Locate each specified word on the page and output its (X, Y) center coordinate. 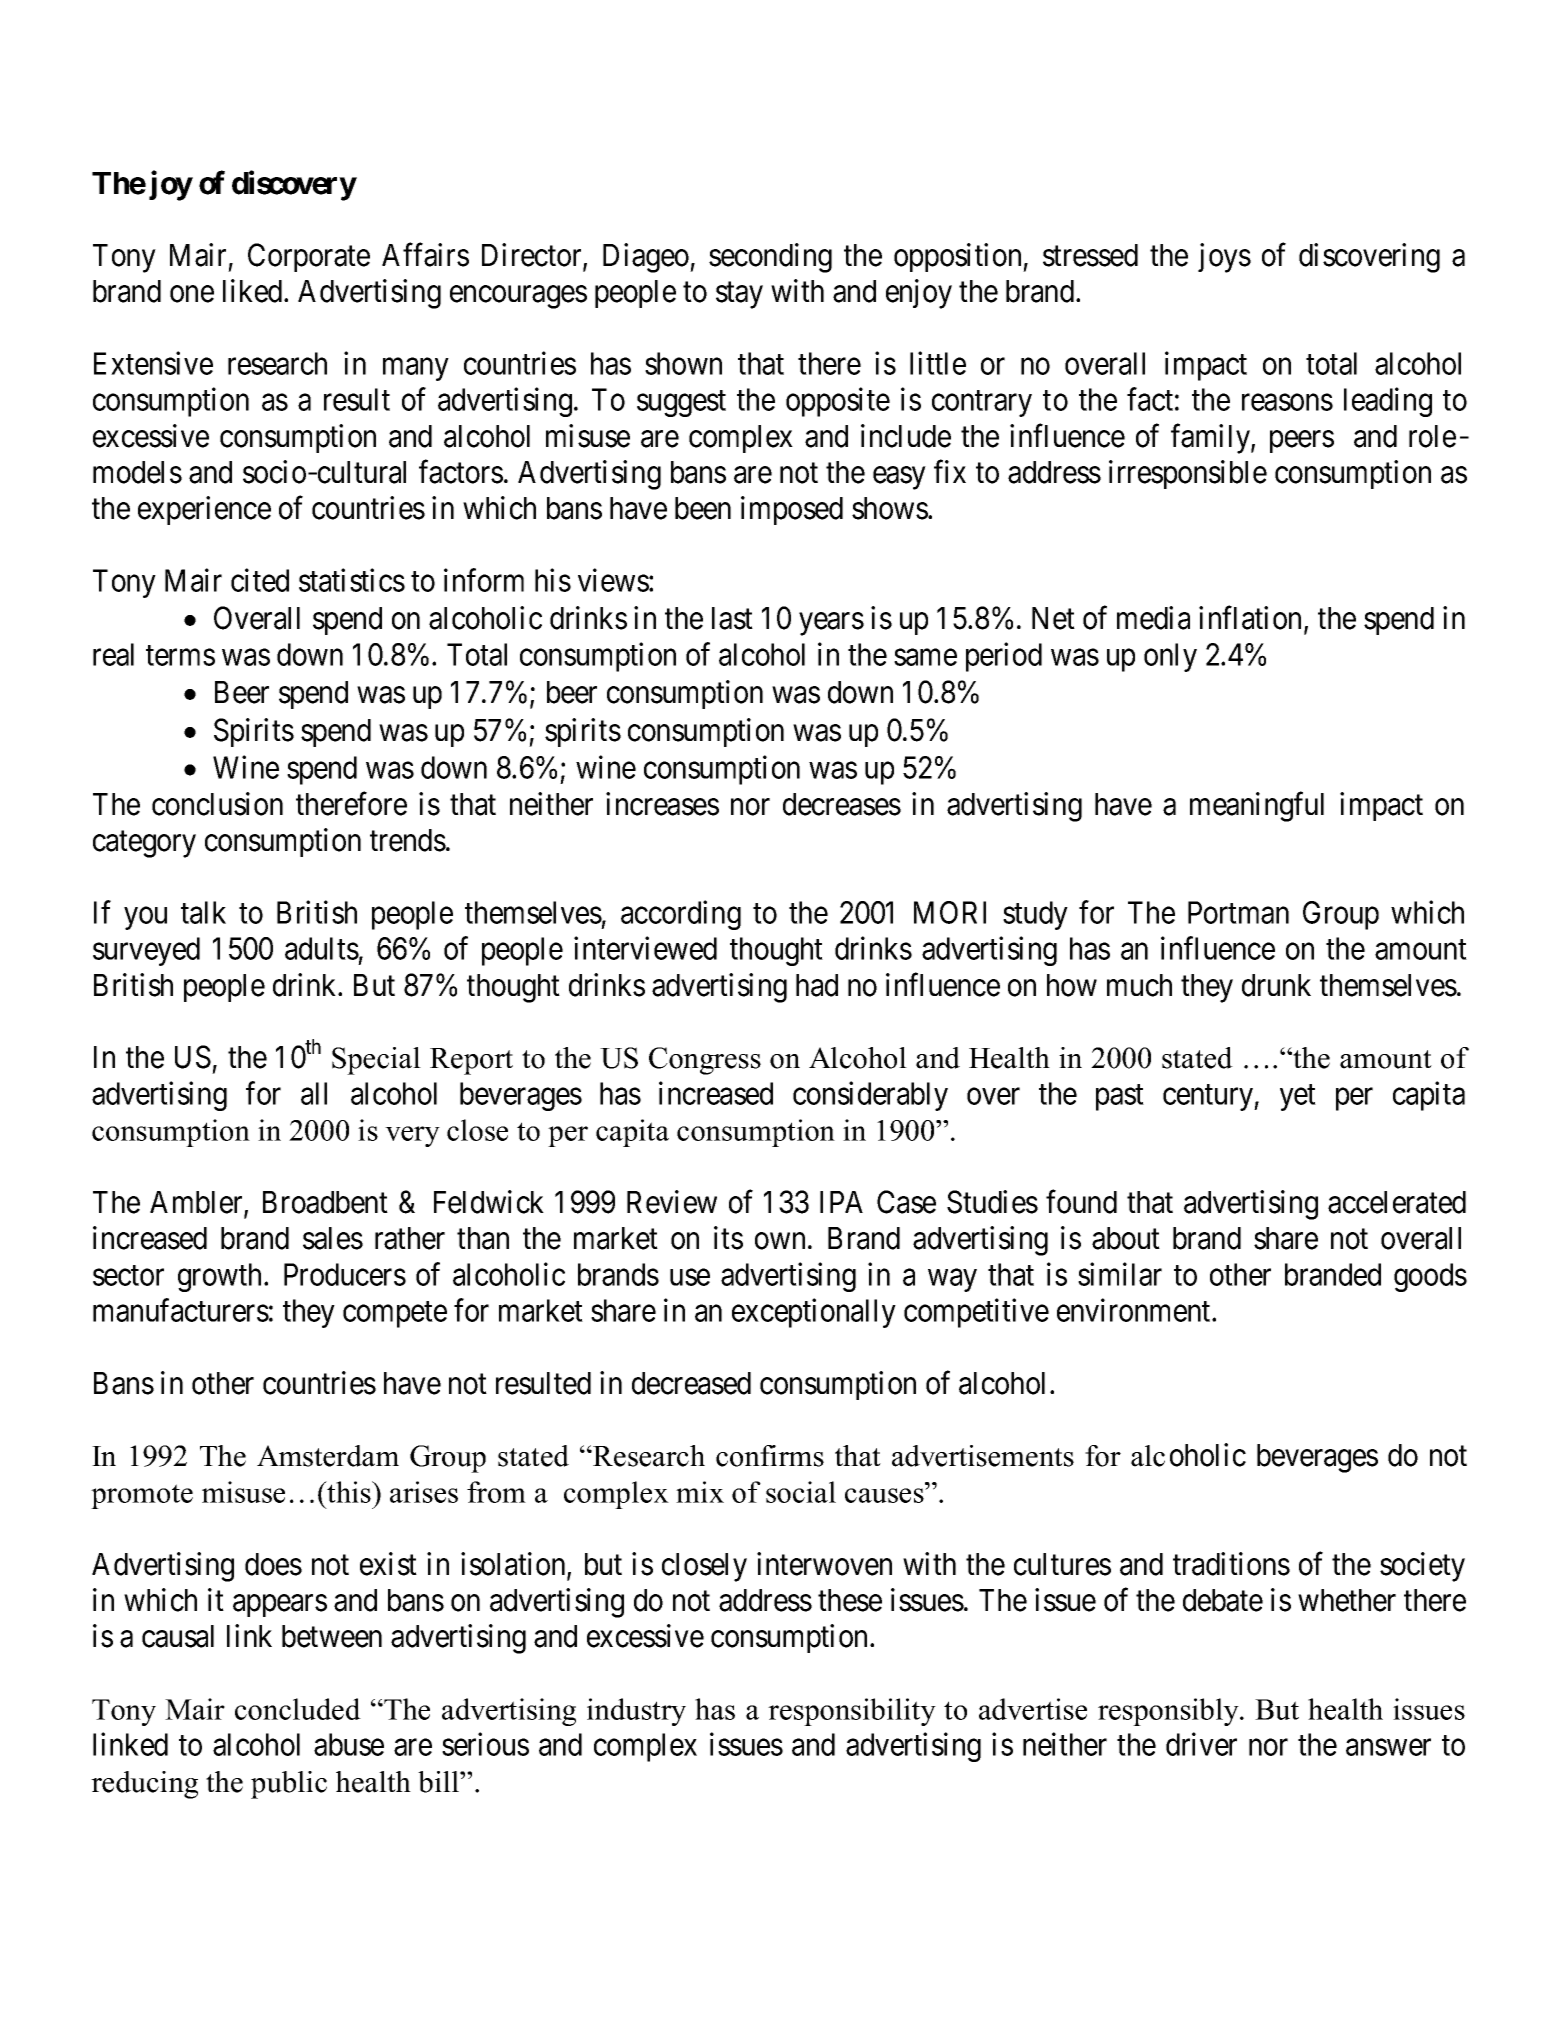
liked (254, 291)
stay (739, 295)
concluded (298, 1709)
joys (1224, 258)
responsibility (852, 1712)
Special (376, 1061)
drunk (1276, 985)
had (817, 985)
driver (1201, 1744)
